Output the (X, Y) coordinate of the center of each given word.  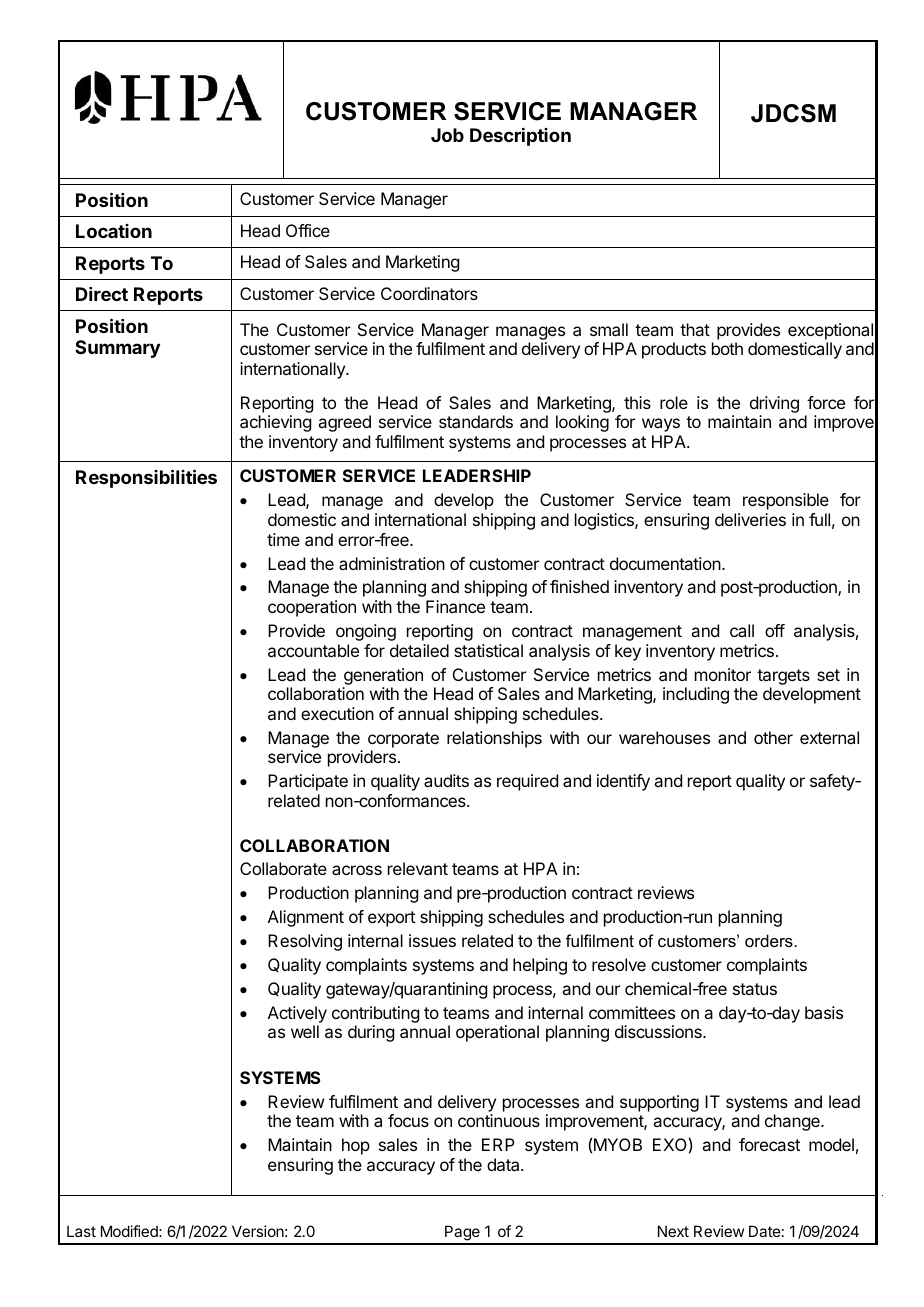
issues (432, 940)
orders (769, 940)
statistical (488, 650)
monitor (723, 674)
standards (476, 421)
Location (114, 231)
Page (462, 1234)
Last (81, 1231)
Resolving (305, 942)
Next (673, 1231)
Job (447, 135)
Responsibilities (146, 478)
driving (774, 406)
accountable (313, 650)
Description (520, 137)
